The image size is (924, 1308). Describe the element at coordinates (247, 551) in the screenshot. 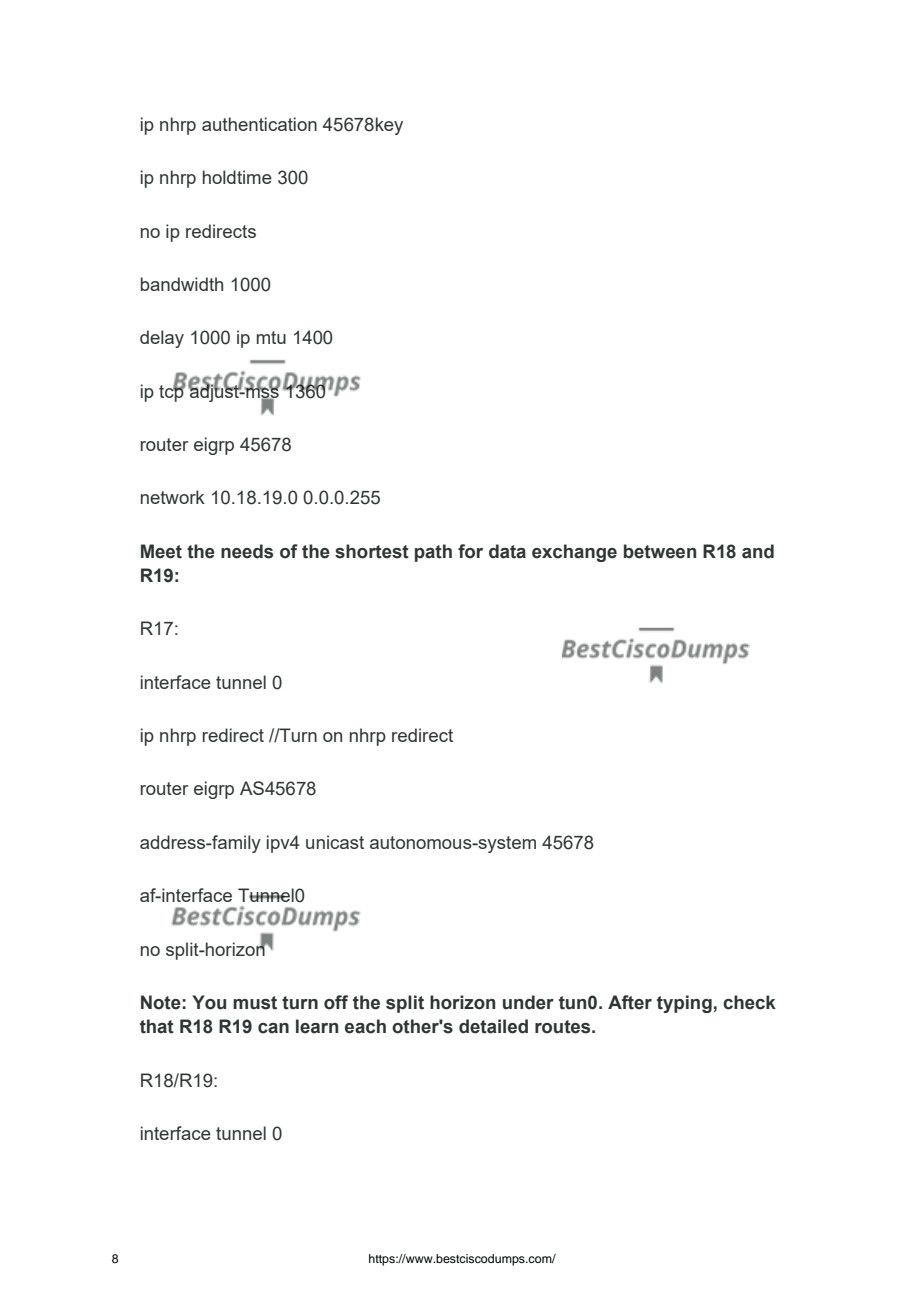

I see `needs` at that location.
